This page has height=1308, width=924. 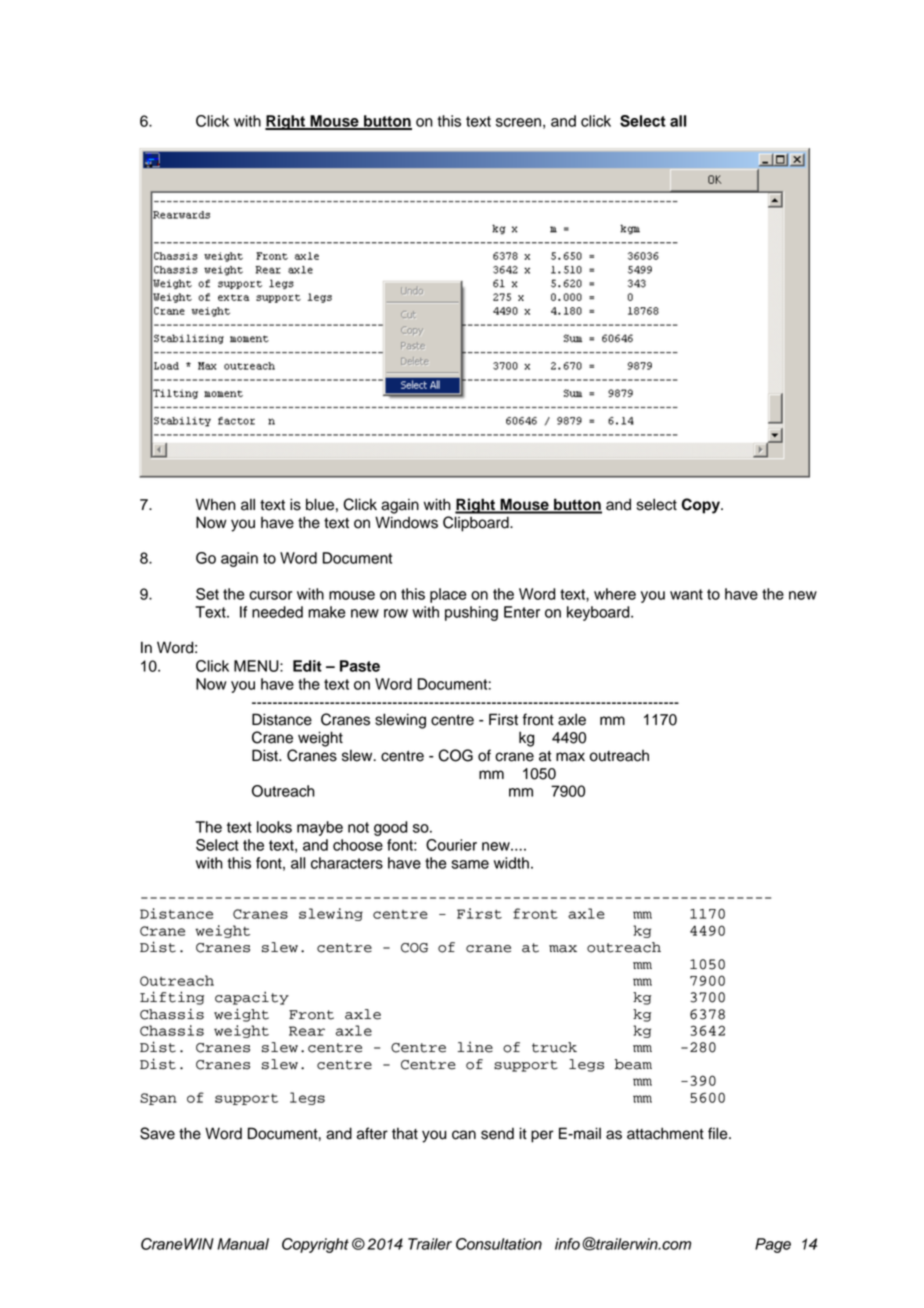 I want to click on Manual, so click(x=243, y=1244).
